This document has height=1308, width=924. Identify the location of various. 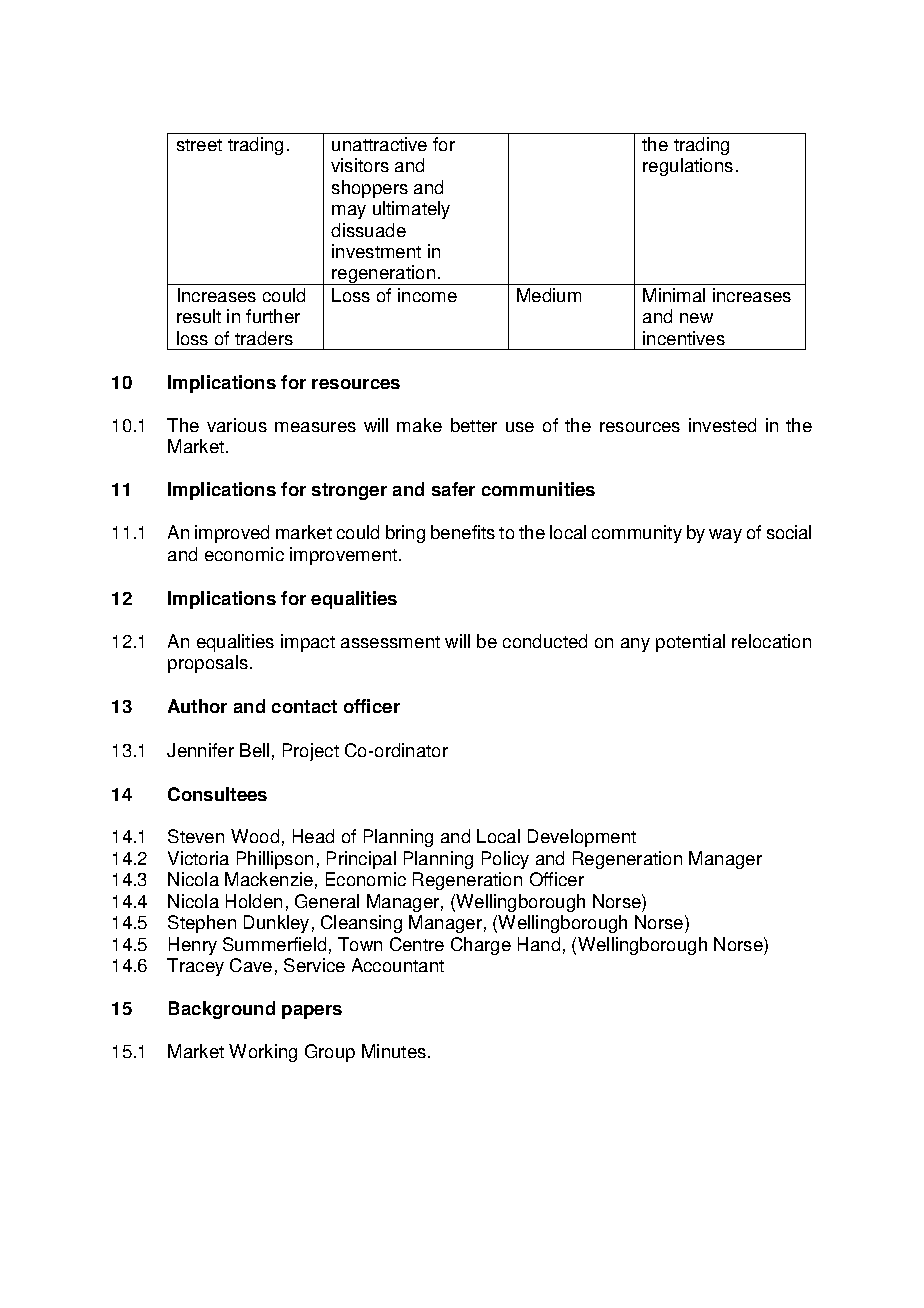
(237, 425).
